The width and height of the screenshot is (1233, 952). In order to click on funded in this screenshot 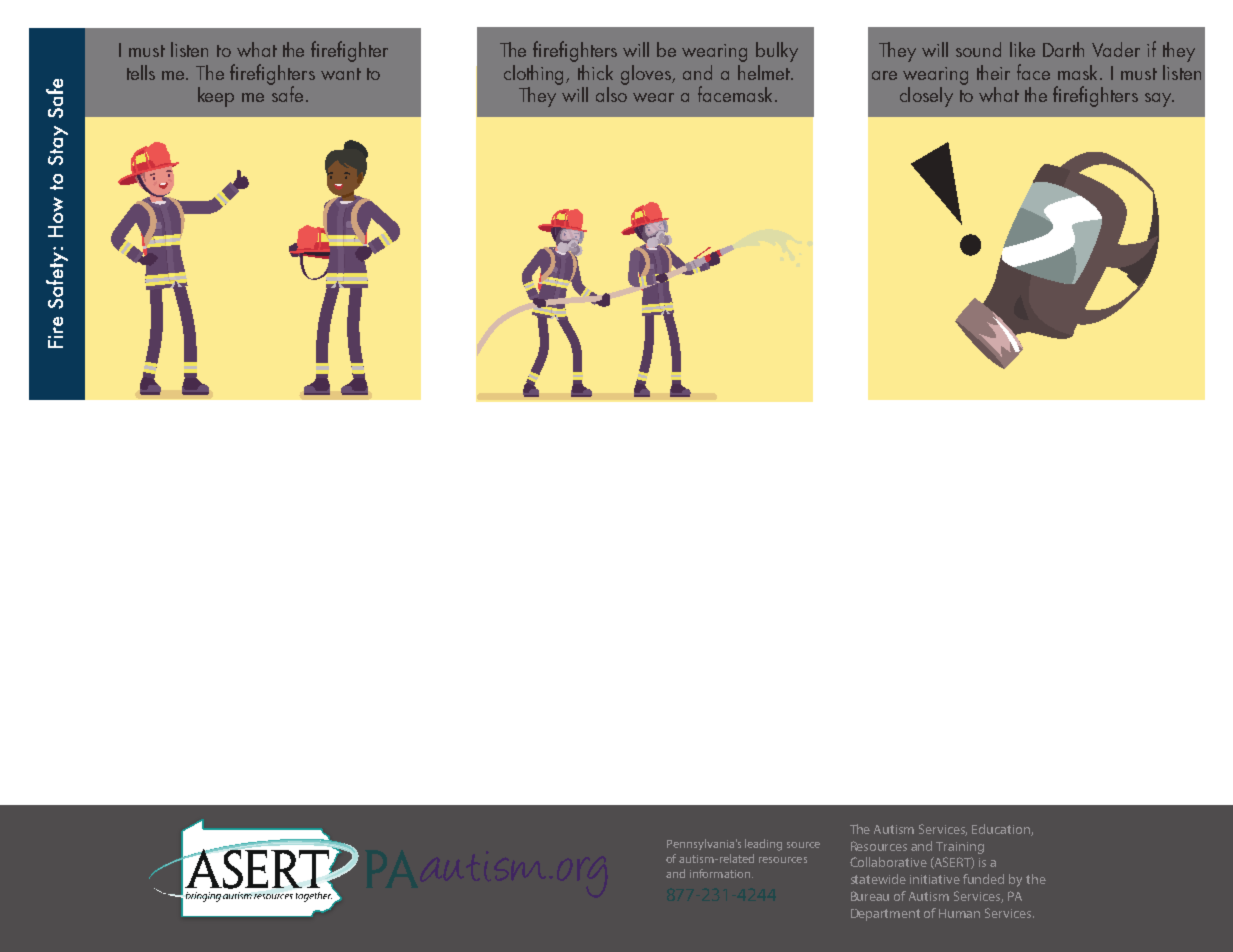, I will do `click(983, 879)`.
